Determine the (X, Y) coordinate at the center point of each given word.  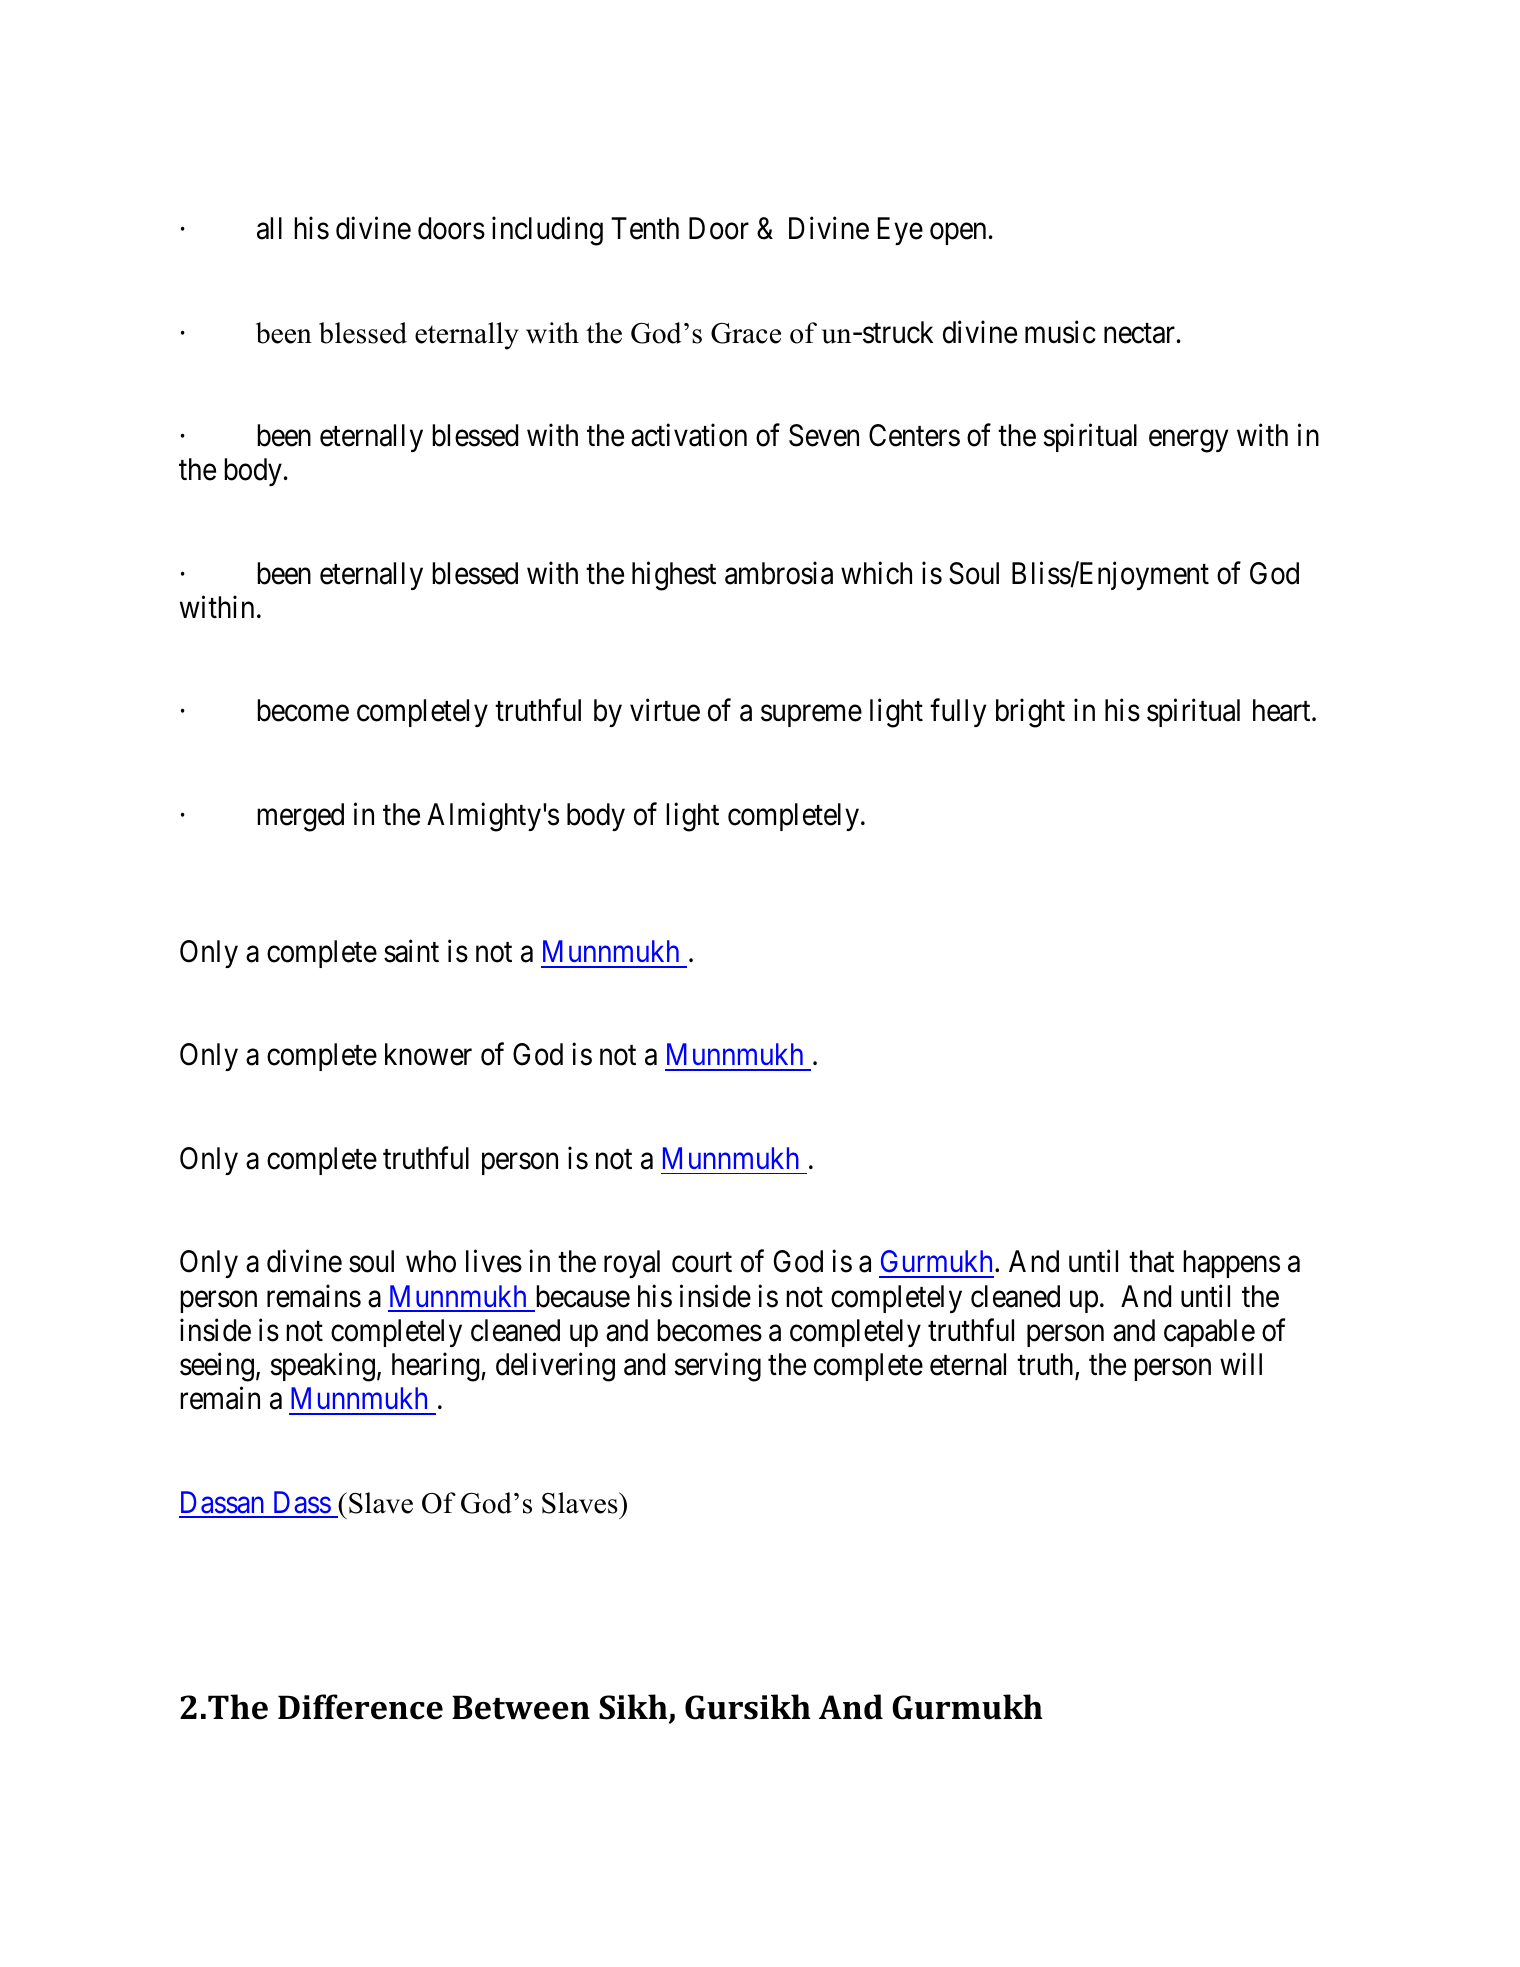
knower (428, 1054)
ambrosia (779, 573)
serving (717, 1367)
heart (1283, 710)
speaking (322, 1367)
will (1241, 1364)
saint (411, 951)
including (547, 231)
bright (1030, 713)
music (1060, 332)
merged (300, 817)
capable (1209, 1333)
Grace (746, 333)
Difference (360, 1707)
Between (521, 1707)
